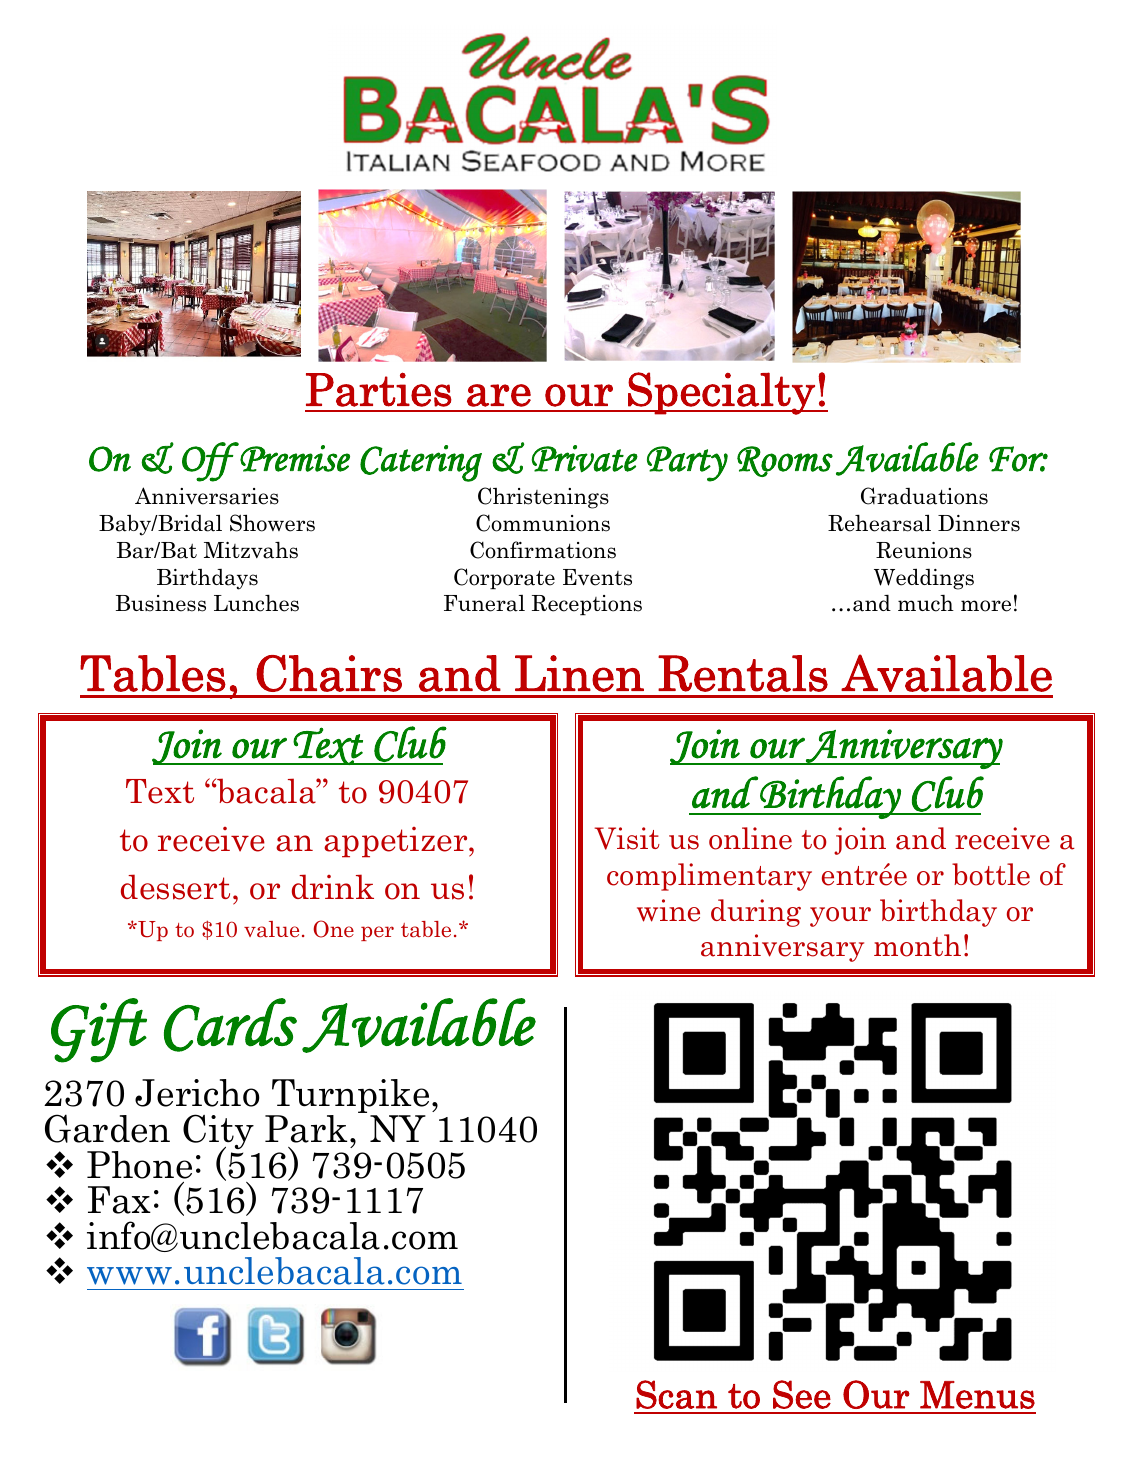  I want to click on much, so click(926, 603).
